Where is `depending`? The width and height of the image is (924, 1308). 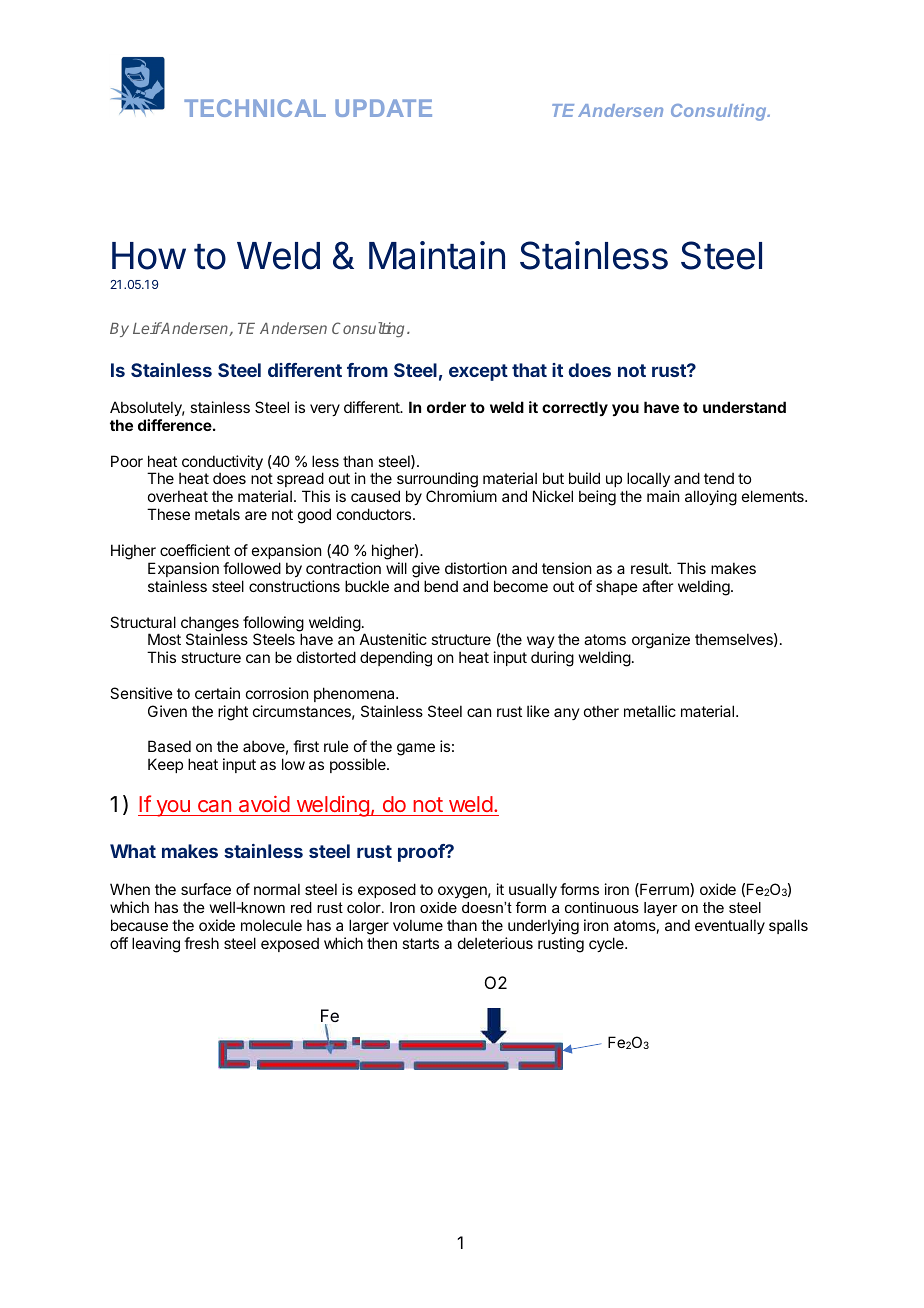
depending is located at coordinates (396, 659).
